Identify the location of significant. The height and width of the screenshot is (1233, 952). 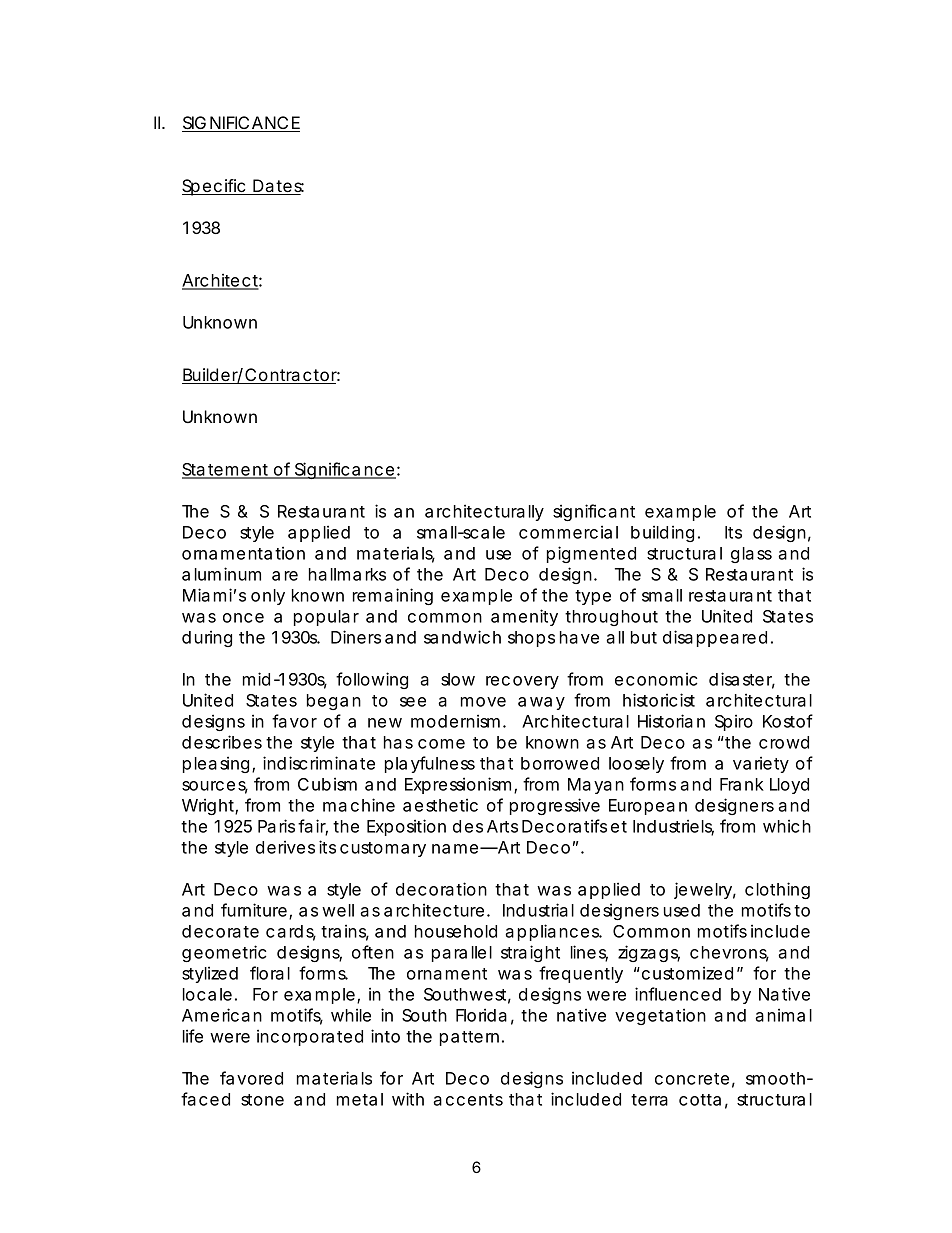
(594, 512).
